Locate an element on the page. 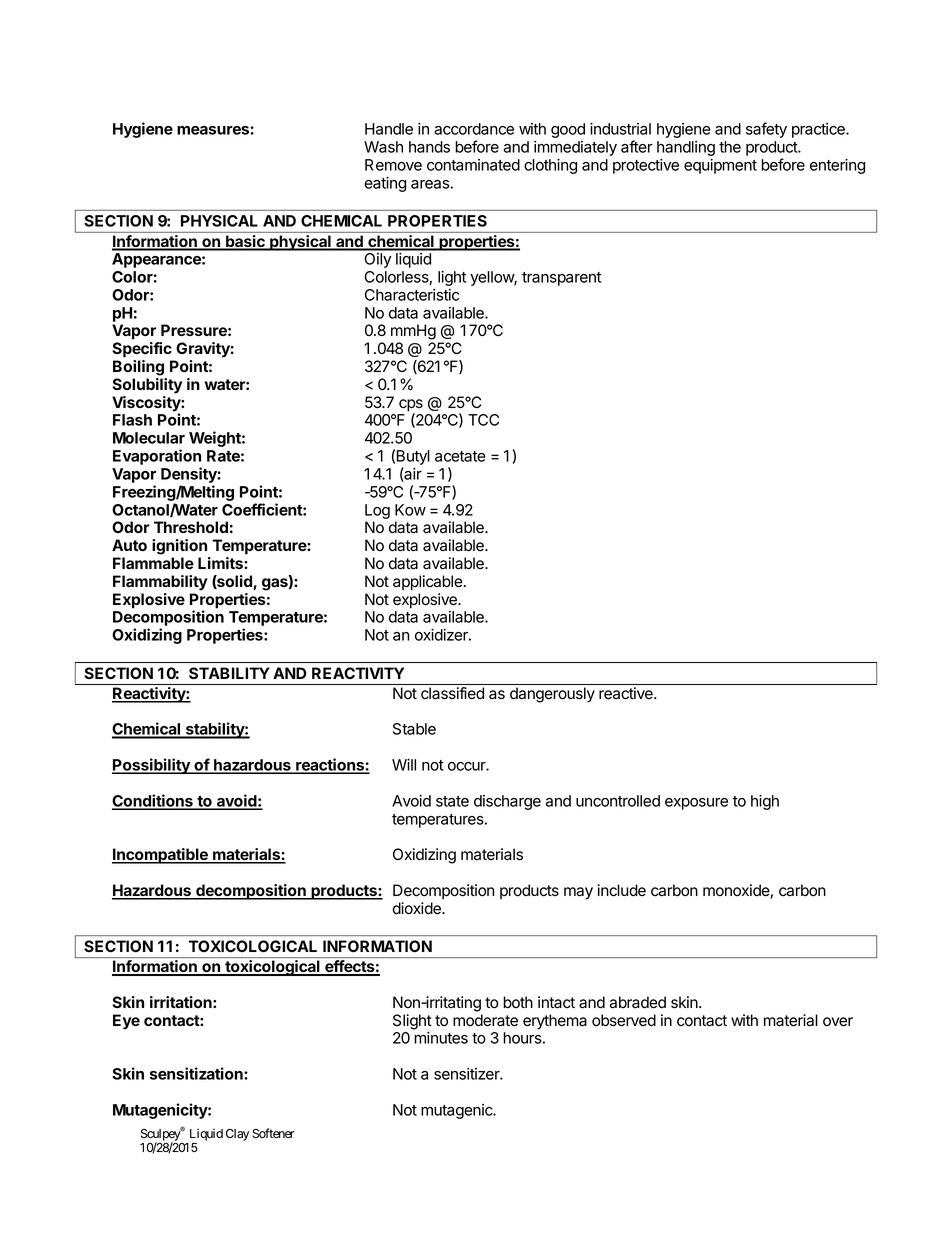  equipment is located at coordinates (720, 166).
